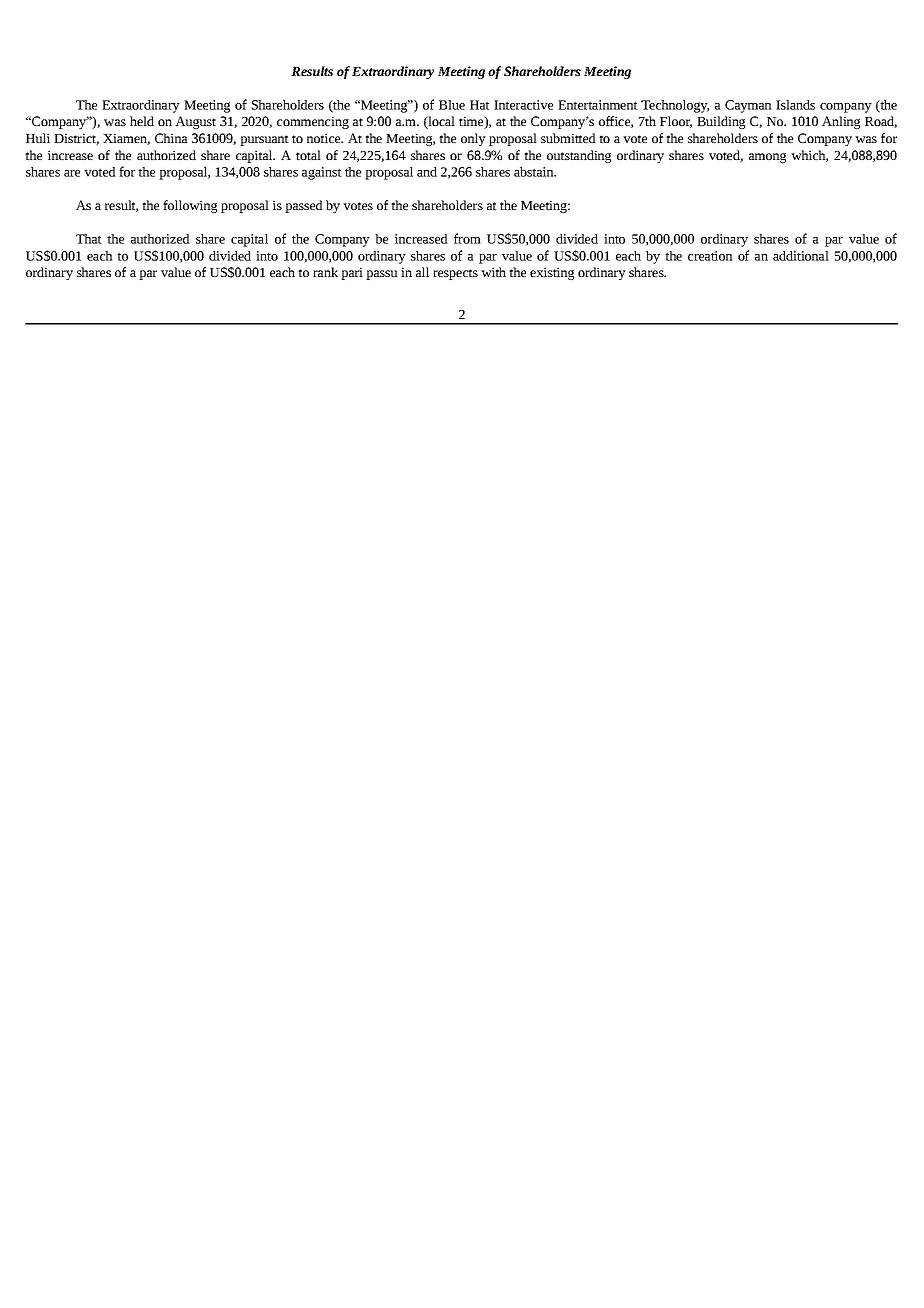 Image resolution: width=924 pixels, height=1308 pixels. Describe the element at coordinates (675, 106) in the document. I see `Technology` at that location.
